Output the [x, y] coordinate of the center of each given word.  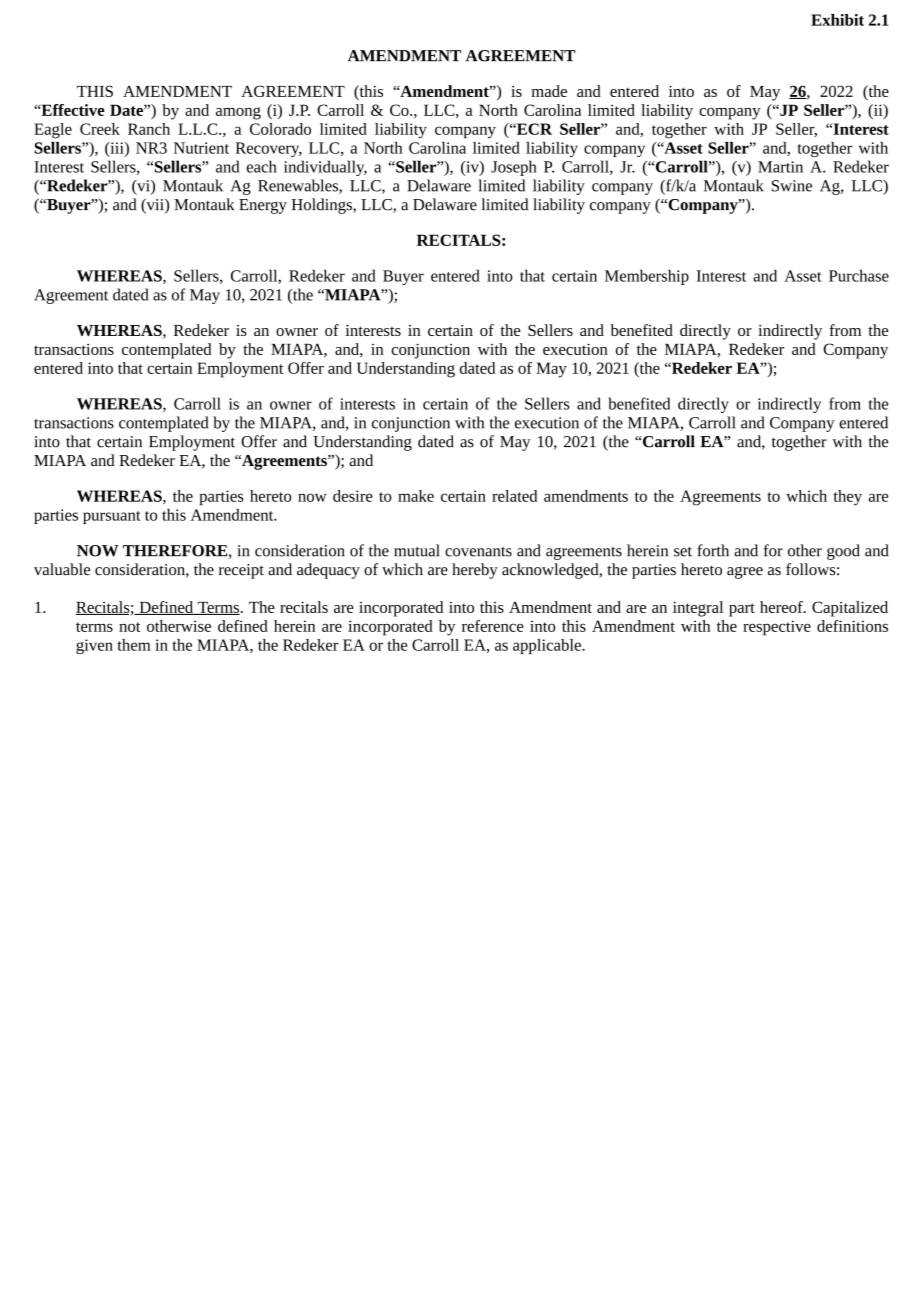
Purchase [859, 275]
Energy [263, 206]
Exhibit [837, 20]
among [238, 113]
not [129, 627]
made [549, 91]
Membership [647, 277]
